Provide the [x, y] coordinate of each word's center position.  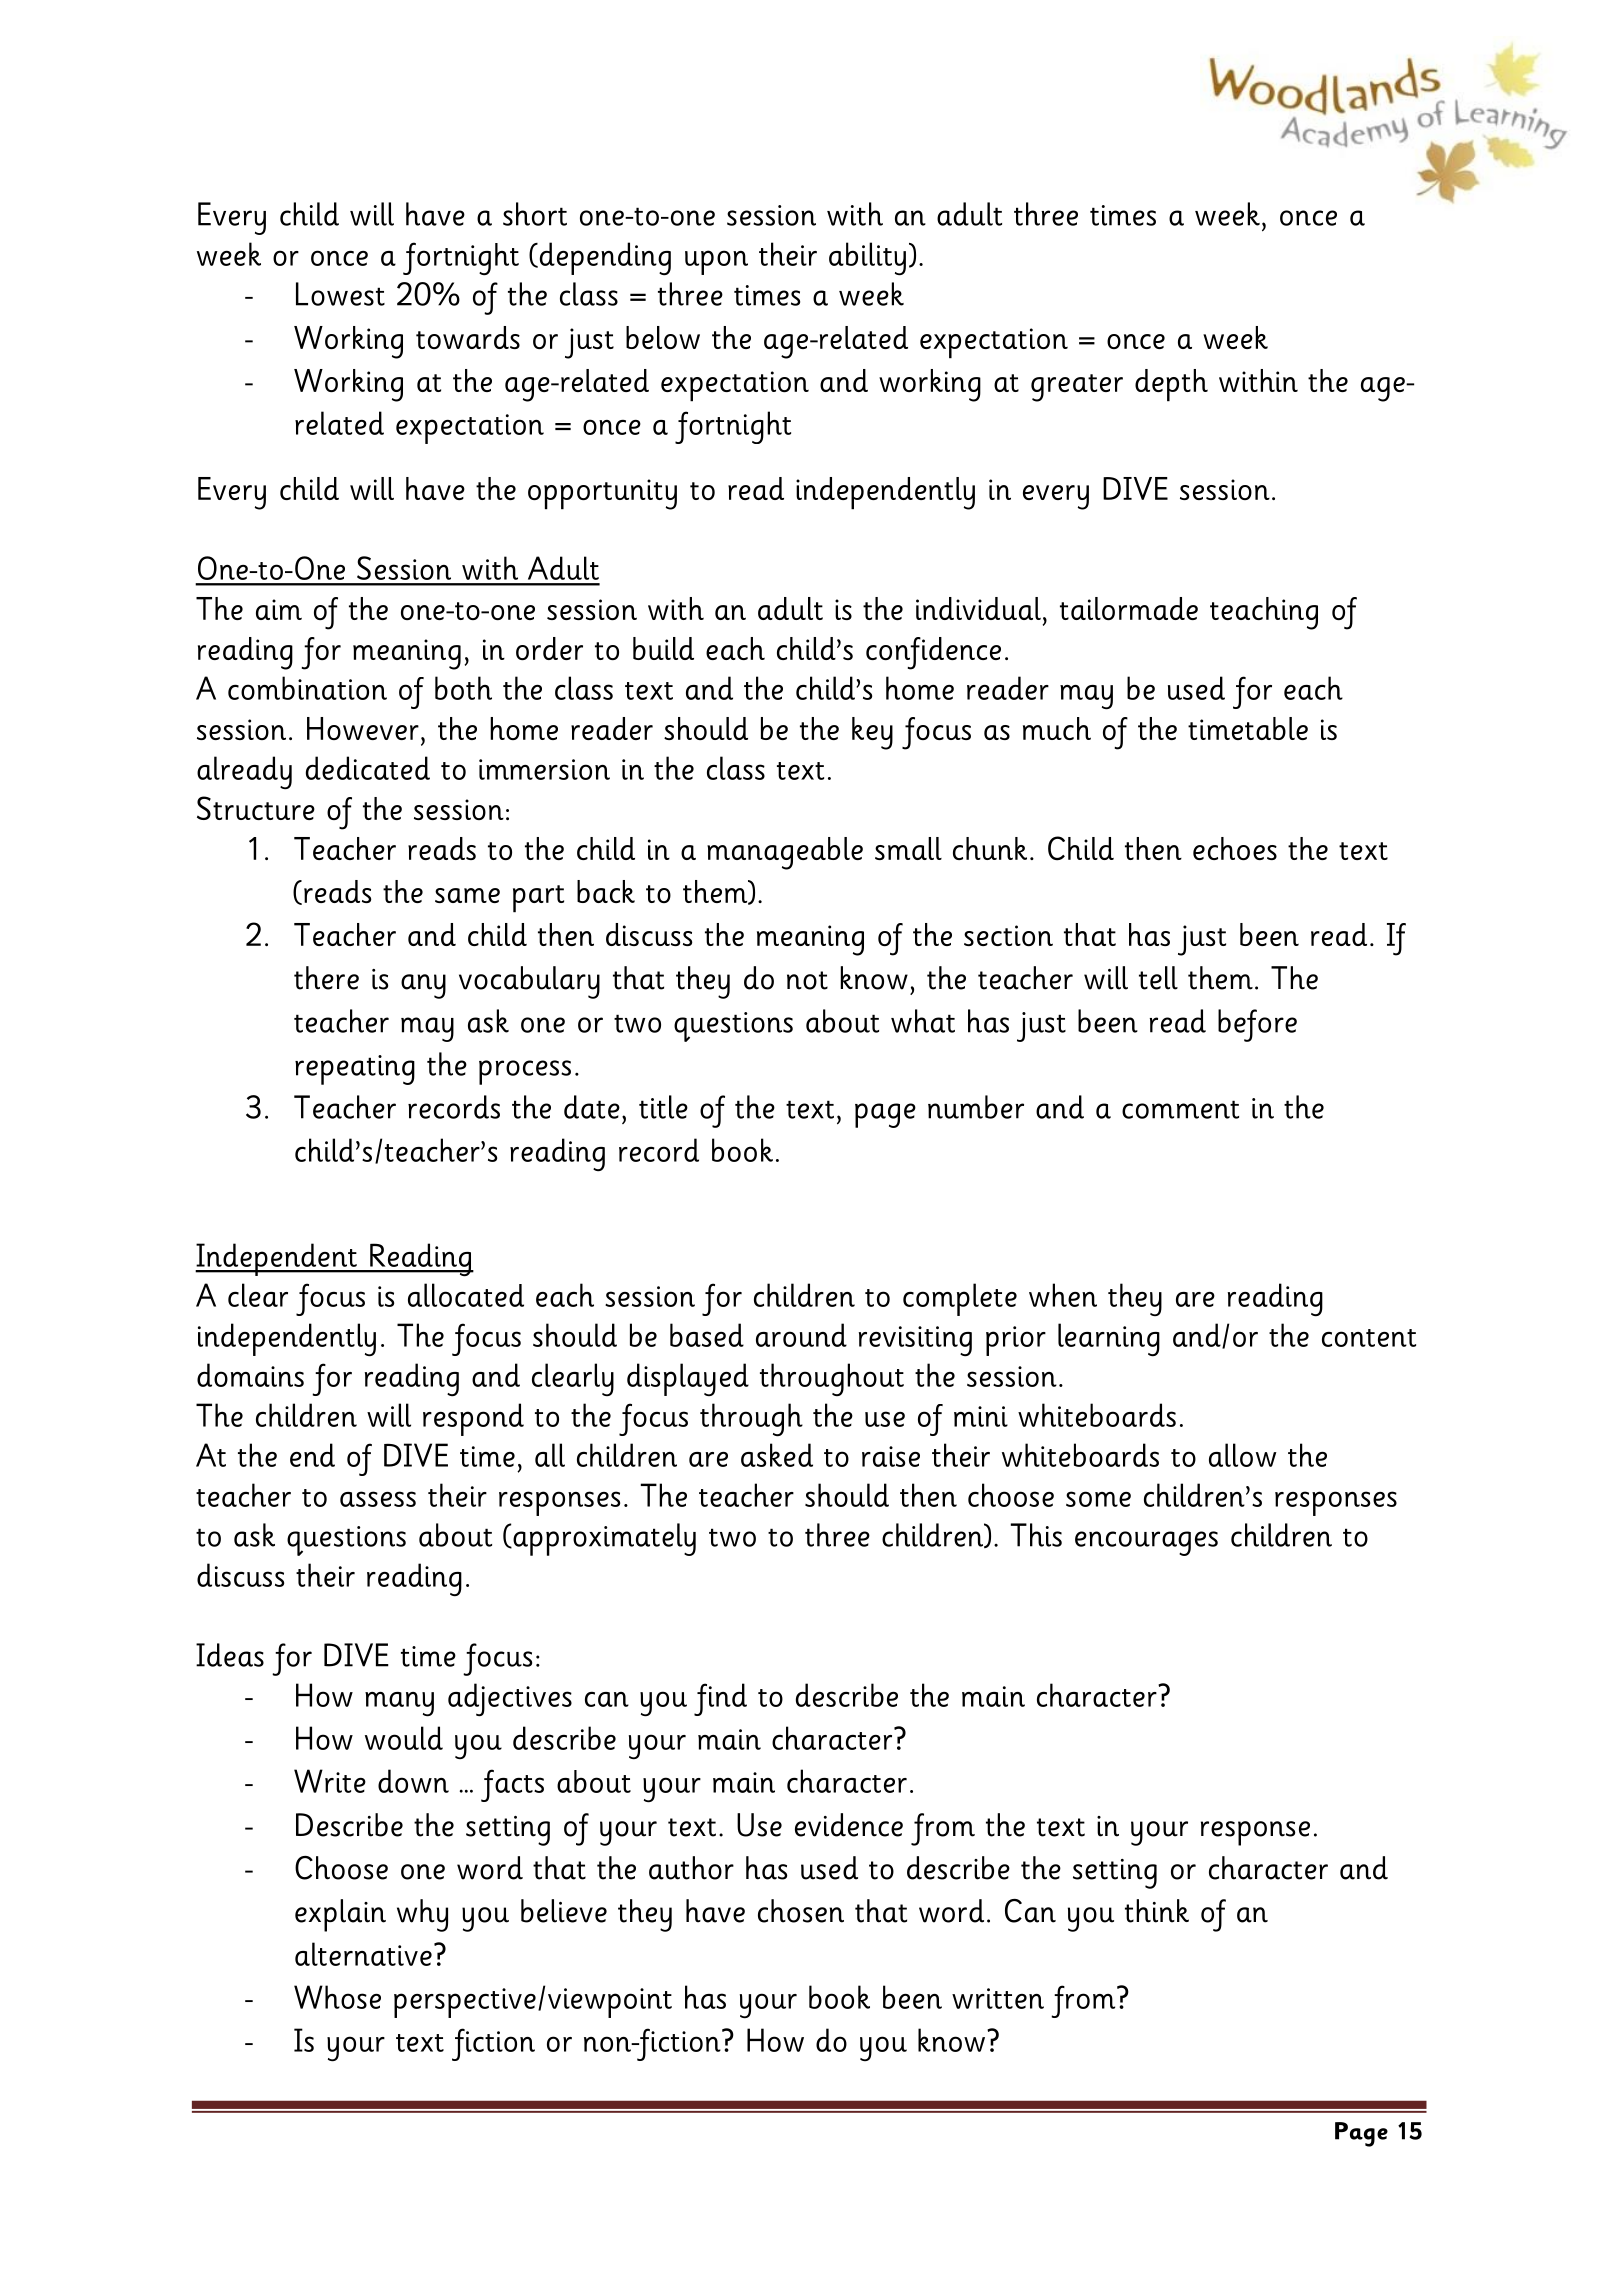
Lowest [340, 294]
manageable [785, 853]
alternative [363, 1954]
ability [867, 259]
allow [1243, 1455]
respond [473, 1419]
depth [1171, 385]
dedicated [368, 768]
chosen [801, 1911]
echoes [1235, 848]
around [801, 1335]
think [1157, 1911]
